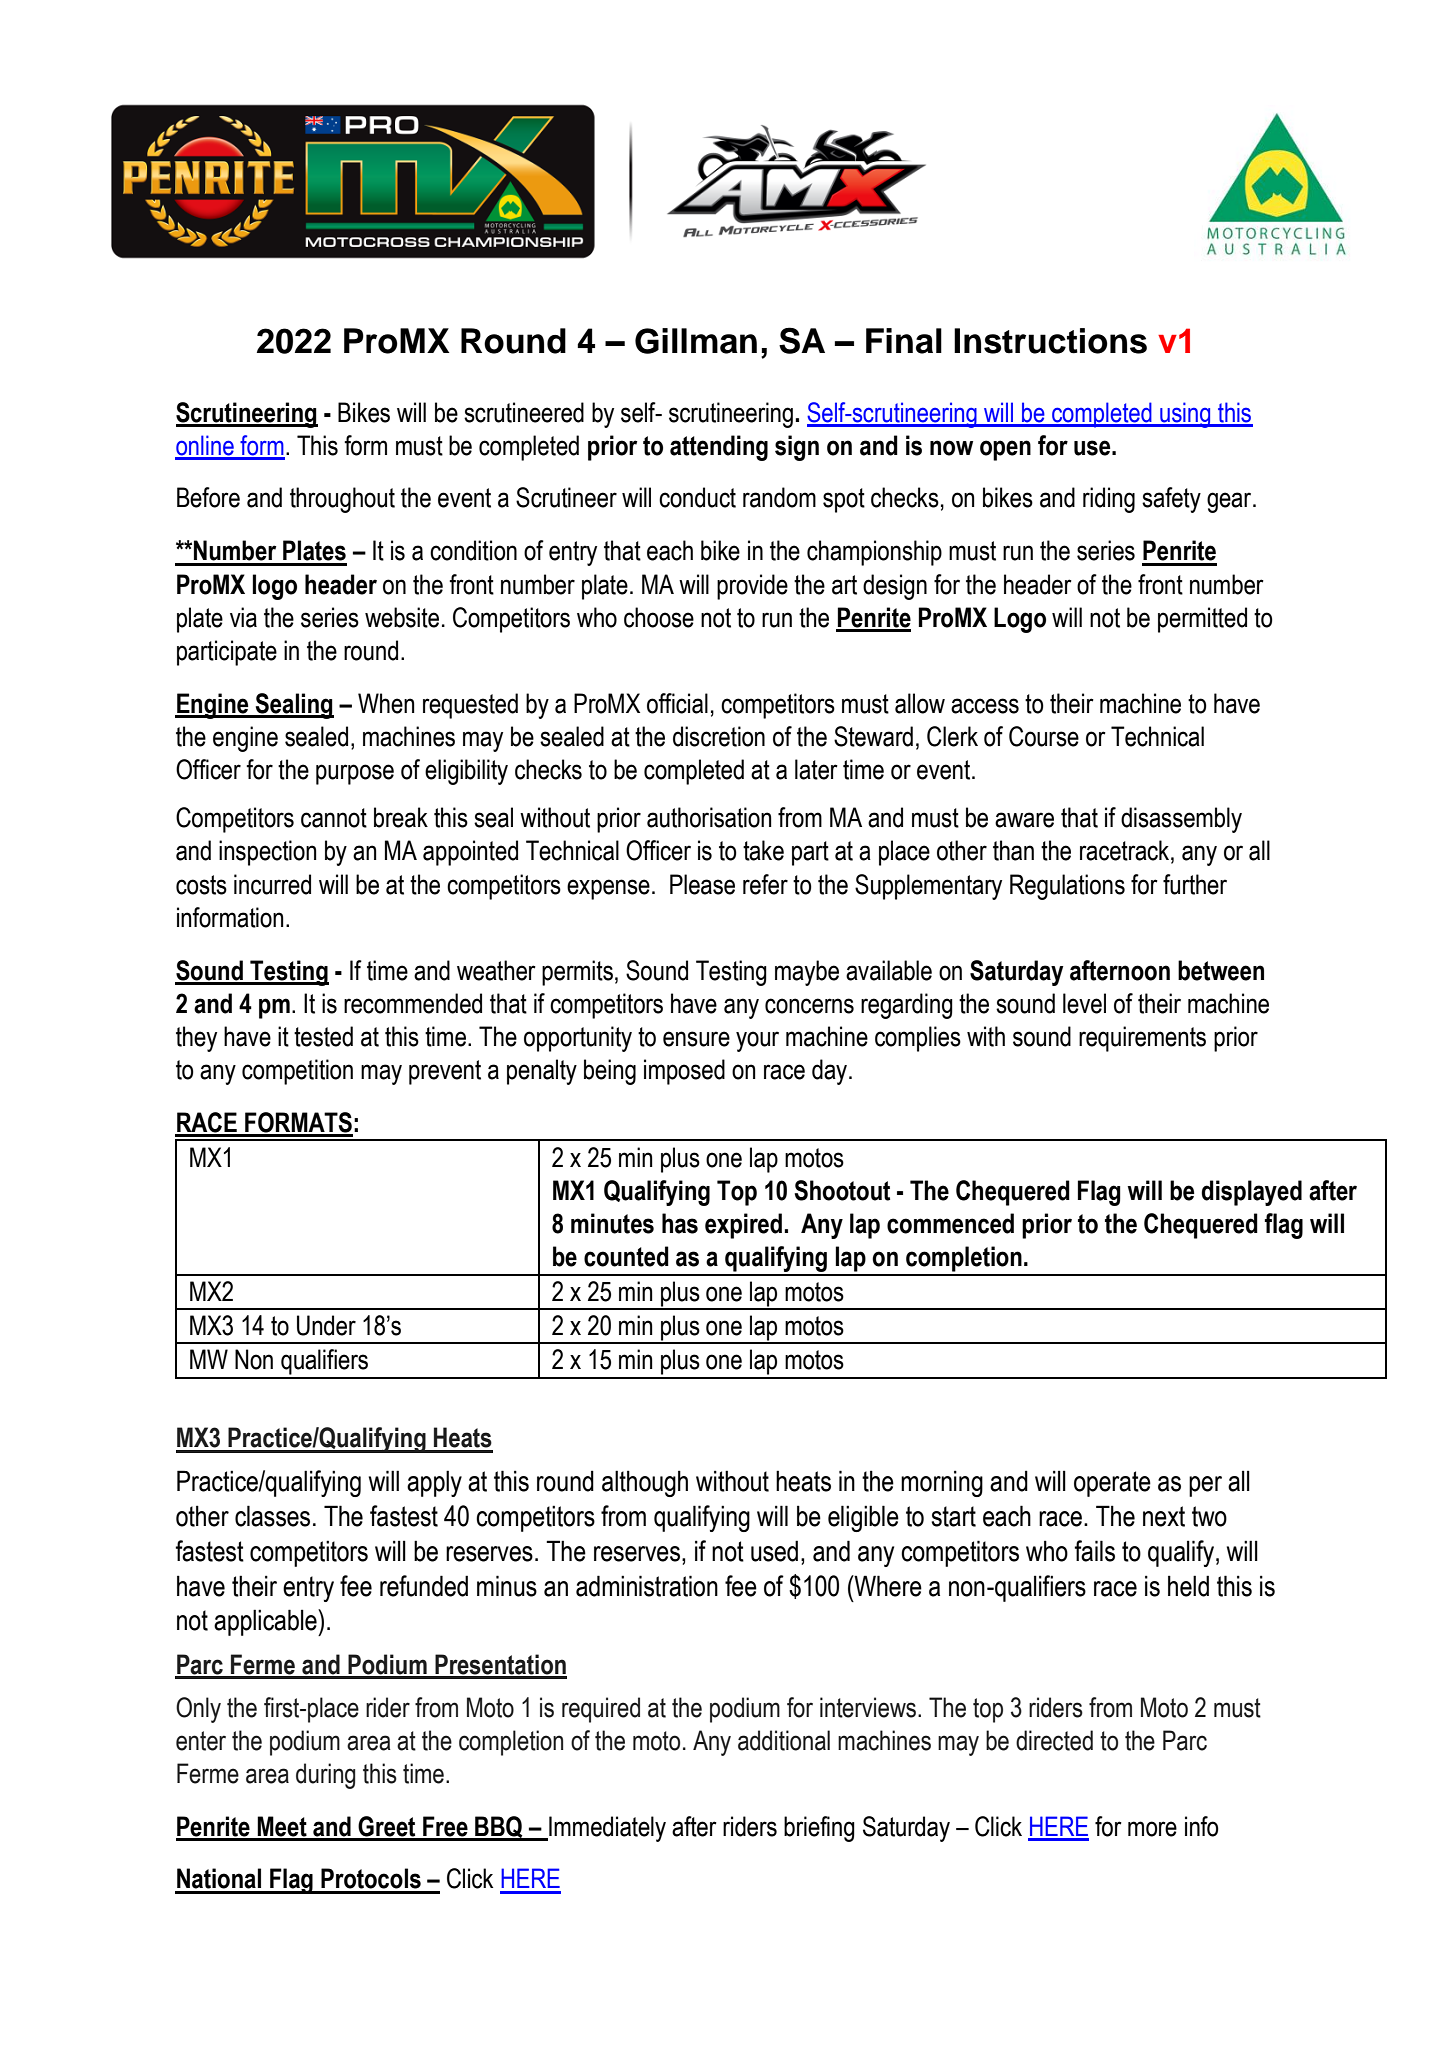 The height and width of the screenshot is (2053, 1452). What do you see at coordinates (1181, 820) in the screenshot?
I see `disassembly` at bounding box center [1181, 820].
